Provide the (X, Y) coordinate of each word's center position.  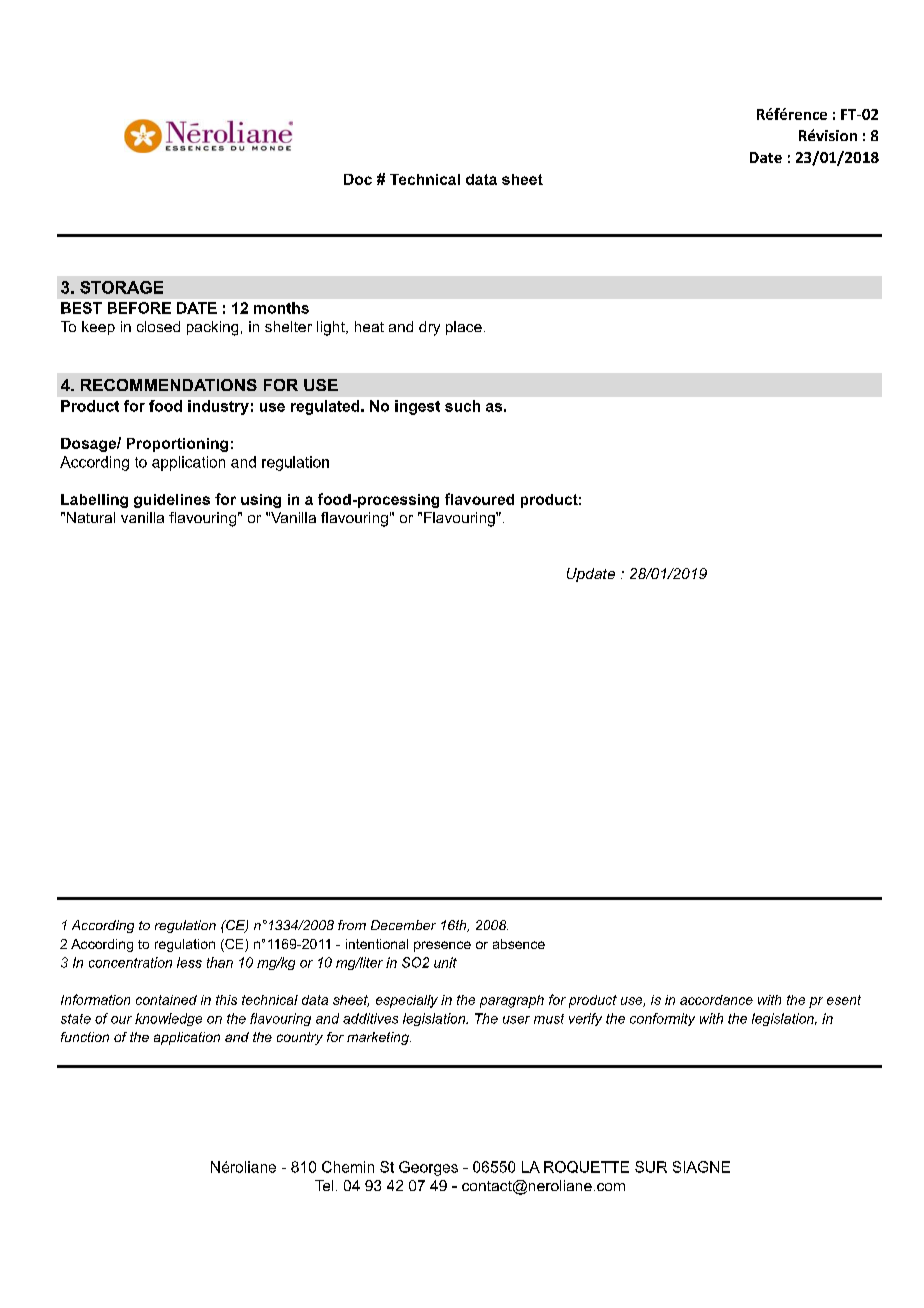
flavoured (479, 499)
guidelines (172, 501)
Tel (324, 1185)
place (464, 328)
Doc (358, 179)
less (189, 962)
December (403, 925)
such (462, 406)
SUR (651, 1167)
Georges (428, 1168)
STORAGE (121, 287)
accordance (716, 1000)
